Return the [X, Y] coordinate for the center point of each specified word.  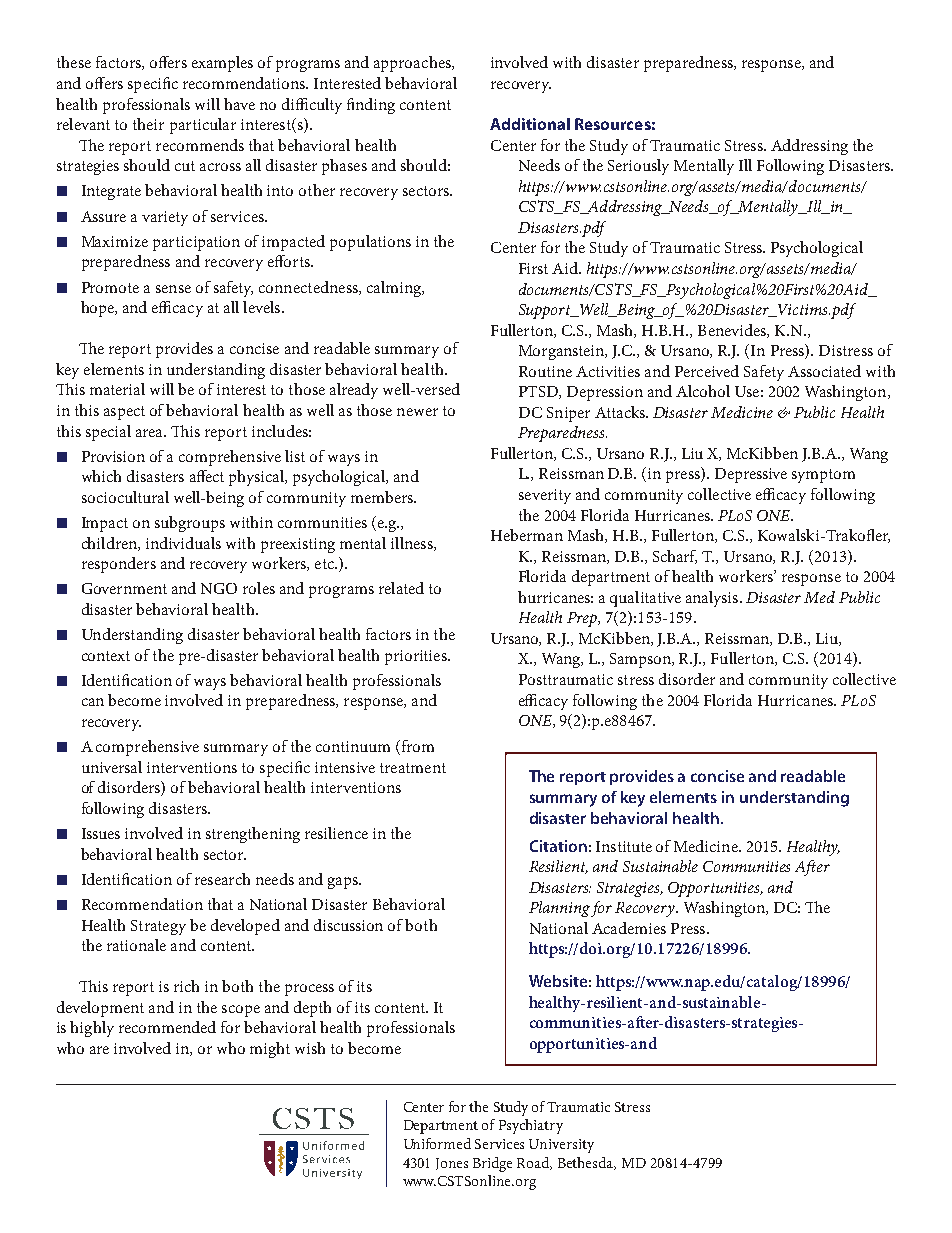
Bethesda [587, 1163]
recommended [167, 1027]
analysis [713, 599]
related [401, 588]
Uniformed [437, 1143]
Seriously [638, 167]
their [148, 124]
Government [124, 588]
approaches [413, 64]
